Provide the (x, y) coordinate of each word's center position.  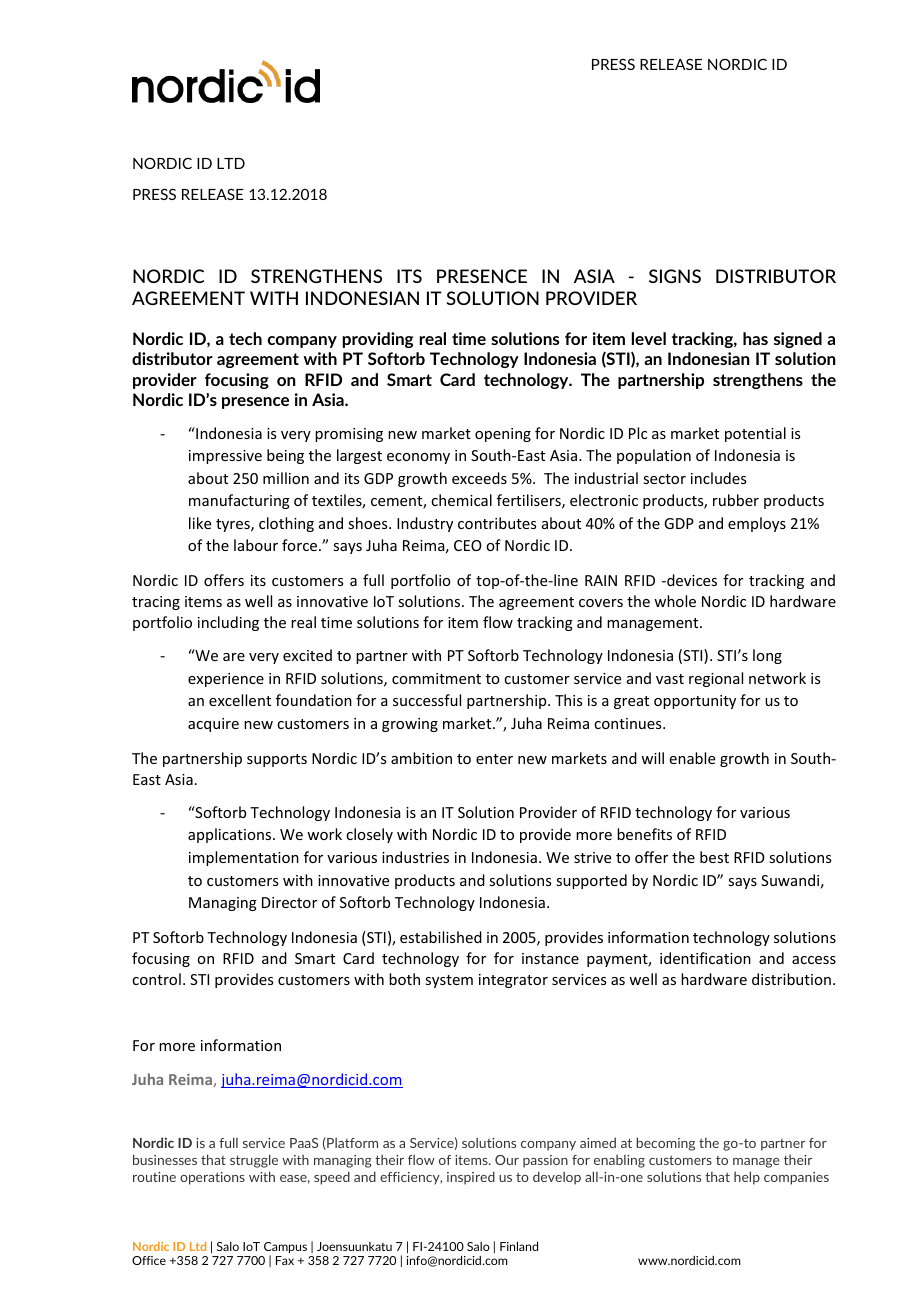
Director (289, 902)
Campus (285, 1249)
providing (377, 340)
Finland (519, 1246)
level (649, 338)
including (228, 623)
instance (550, 958)
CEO (468, 545)
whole (675, 601)
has (755, 338)
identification (705, 958)
